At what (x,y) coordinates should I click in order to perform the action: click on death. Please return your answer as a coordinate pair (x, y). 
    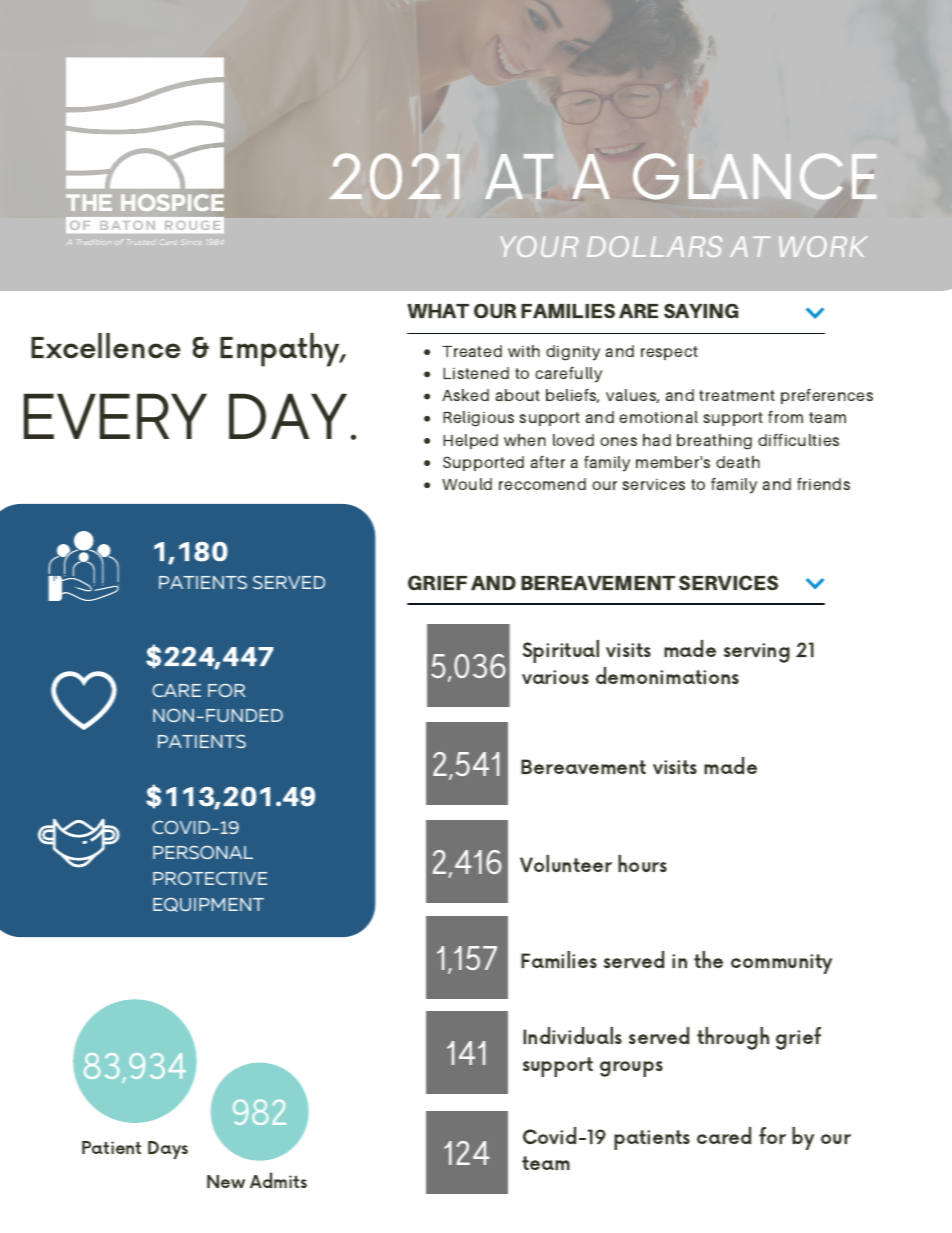
    Looking at the image, I should click on (738, 462).
